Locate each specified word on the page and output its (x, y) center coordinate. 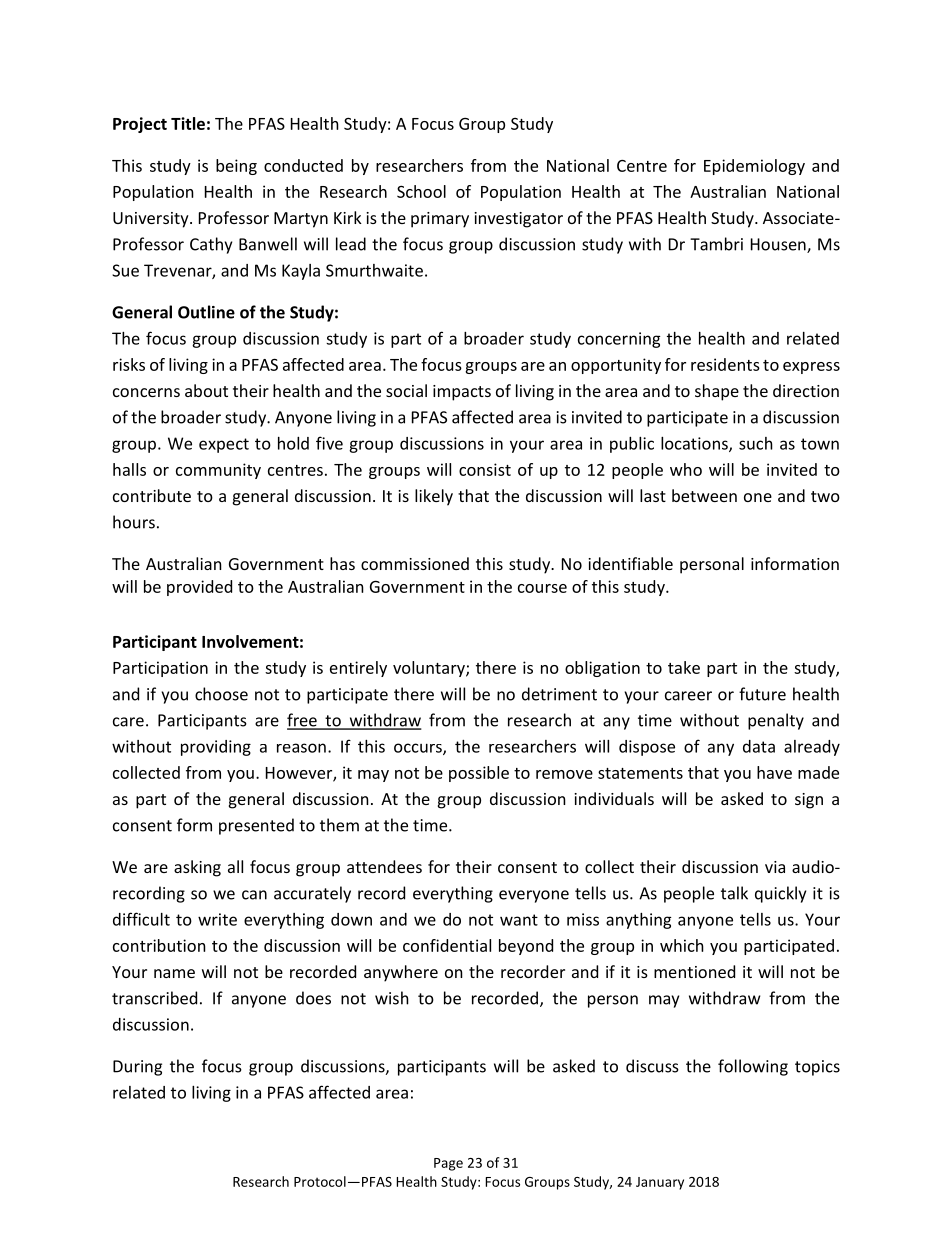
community (218, 471)
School (421, 191)
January (660, 1183)
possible (479, 774)
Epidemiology (754, 167)
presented (256, 826)
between (704, 495)
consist (485, 469)
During (137, 1068)
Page (448, 1164)
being (236, 167)
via (775, 867)
